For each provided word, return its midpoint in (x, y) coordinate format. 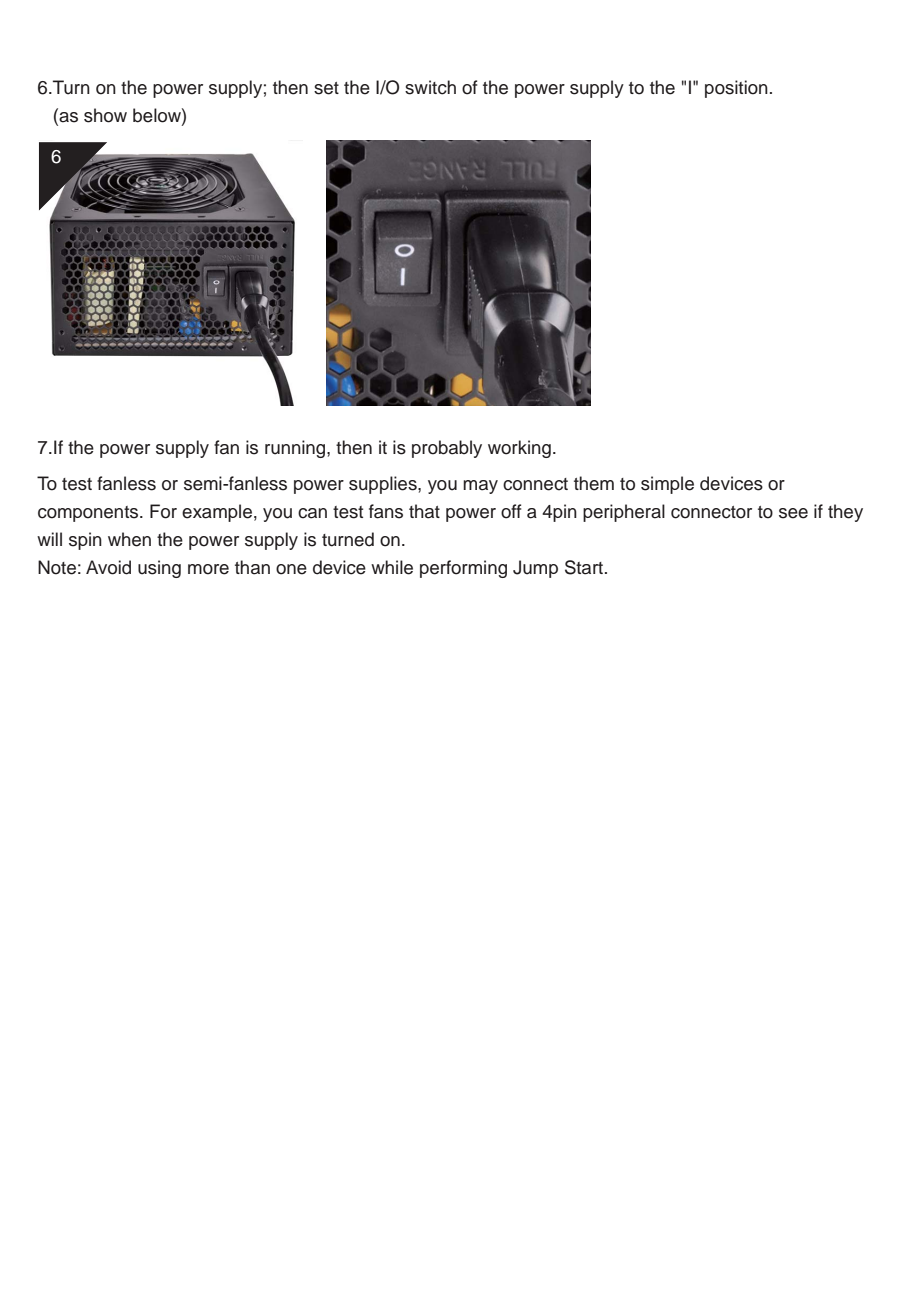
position (736, 89)
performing (463, 569)
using (159, 569)
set (326, 88)
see (793, 513)
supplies (384, 485)
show (105, 115)
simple (667, 485)
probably (447, 449)
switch (430, 87)
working (519, 449)
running (296, 449)
